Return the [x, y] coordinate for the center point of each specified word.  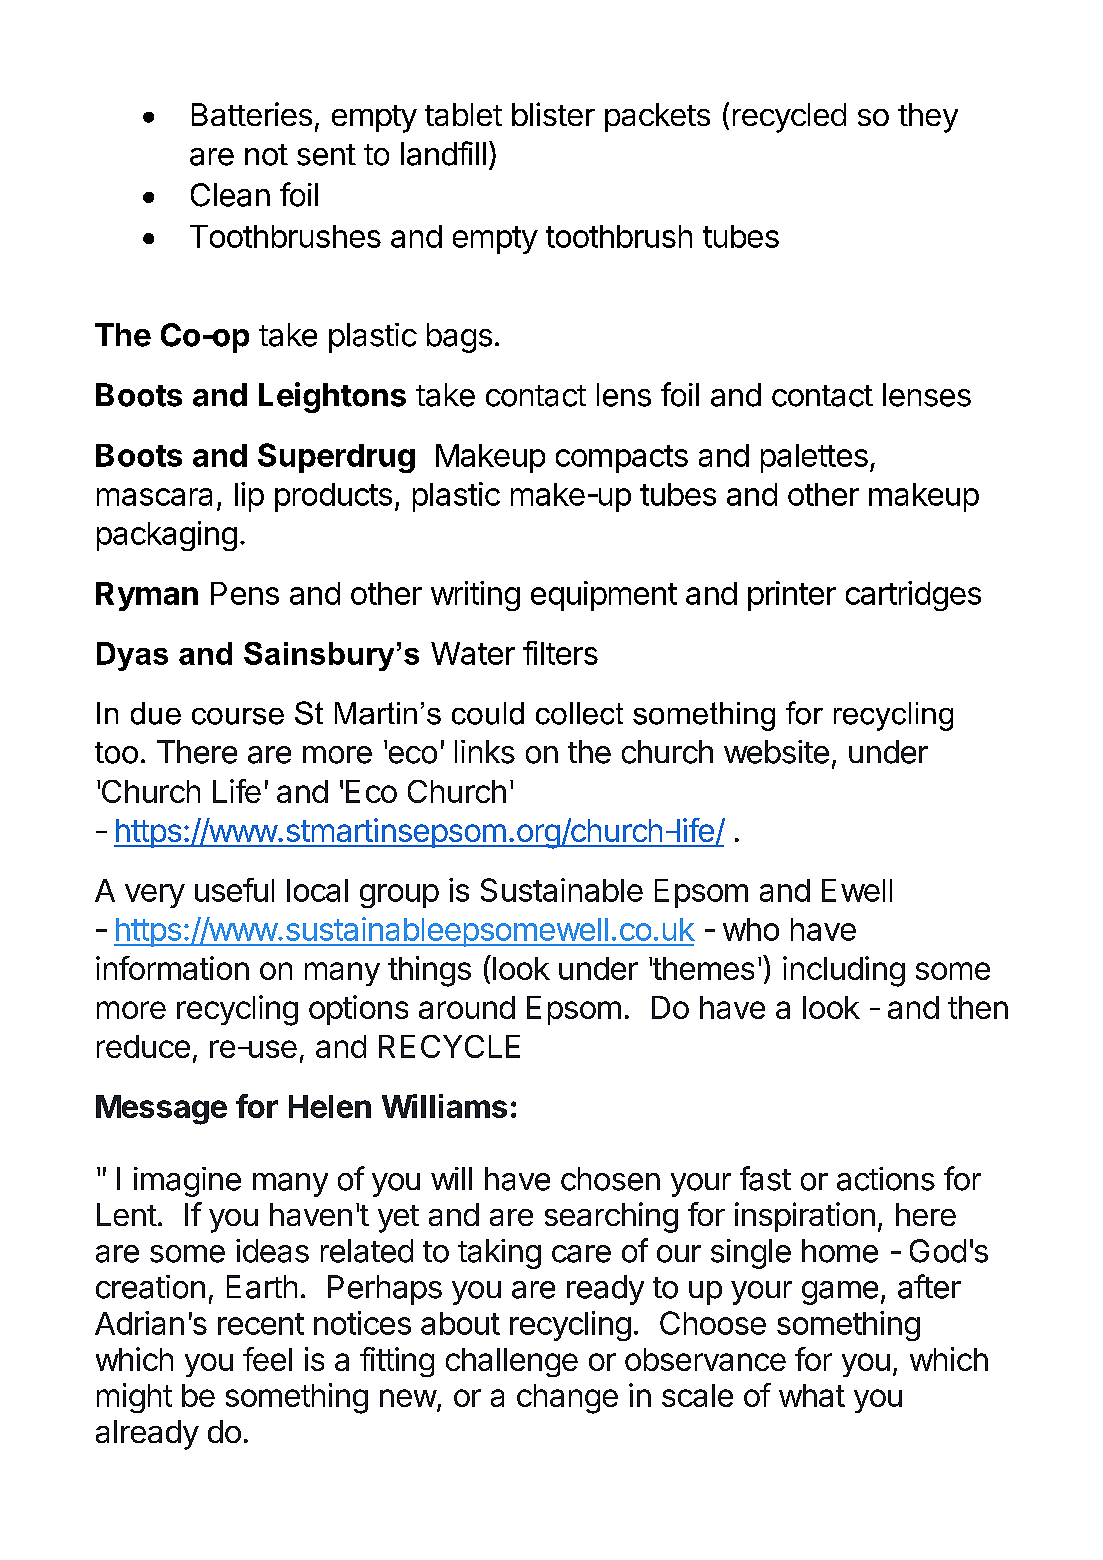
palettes [814, 458]
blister [553, 114]
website [776, 752]
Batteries [252, 114]
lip [249, 497]
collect [579, 713]
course [238, 716]
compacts [622, 459]
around [467, 1007]
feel [267, 1359]
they [928, 118]
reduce [143, 1046]
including [844, 971]
